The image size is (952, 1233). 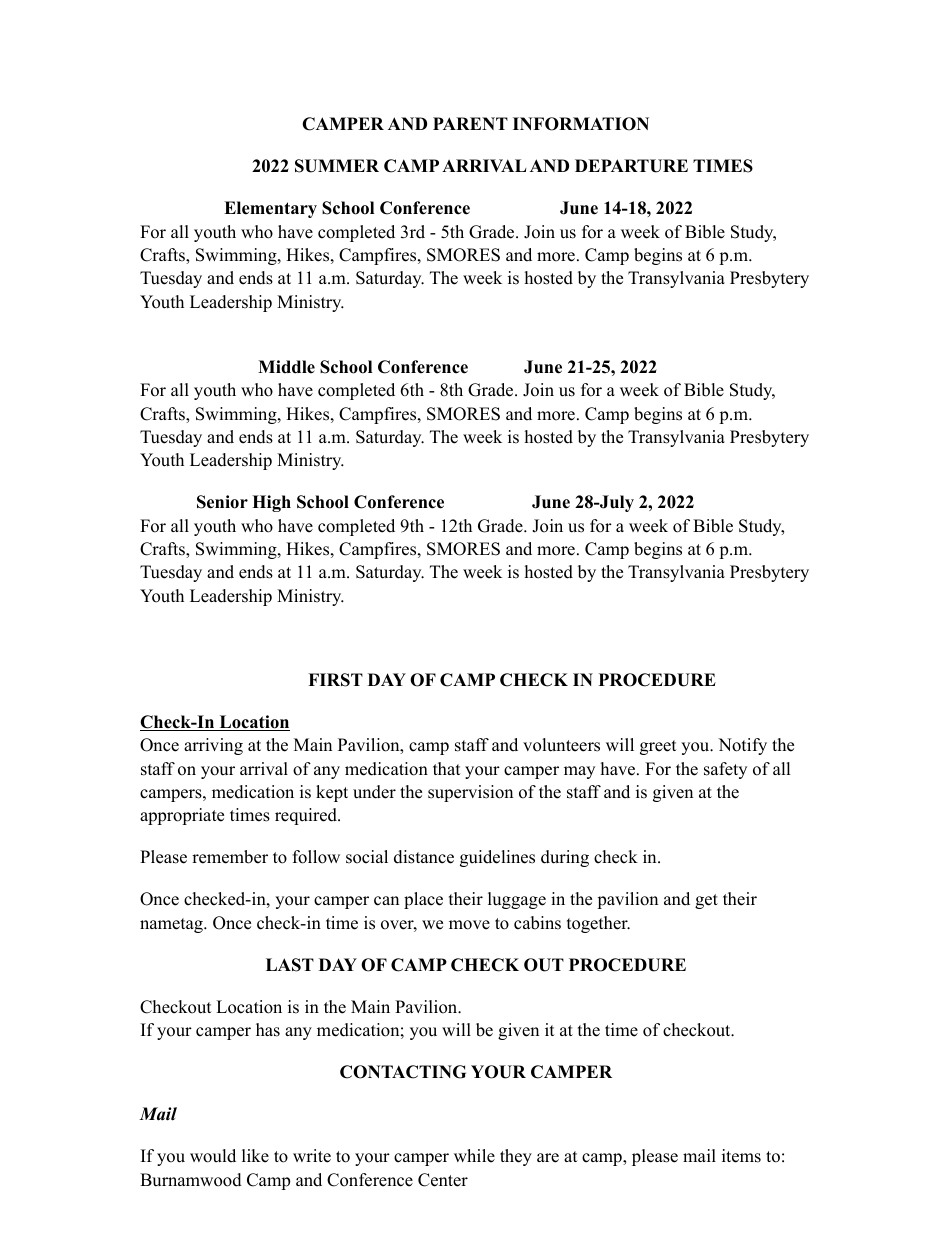 I want to click on like, so click(x=255, y=1156).
